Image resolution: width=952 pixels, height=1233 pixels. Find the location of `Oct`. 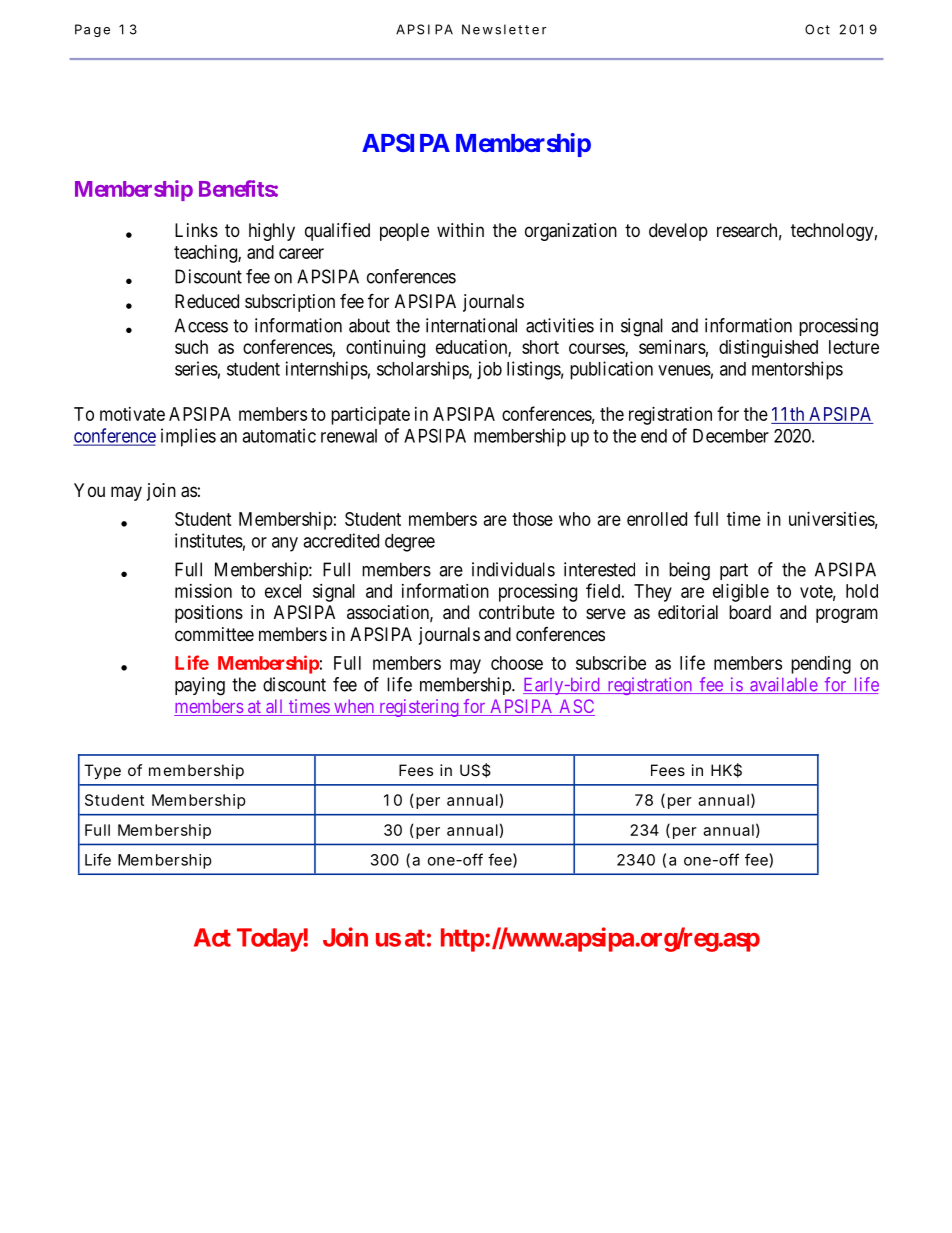

Oct is located at coordinates (817, 29).
